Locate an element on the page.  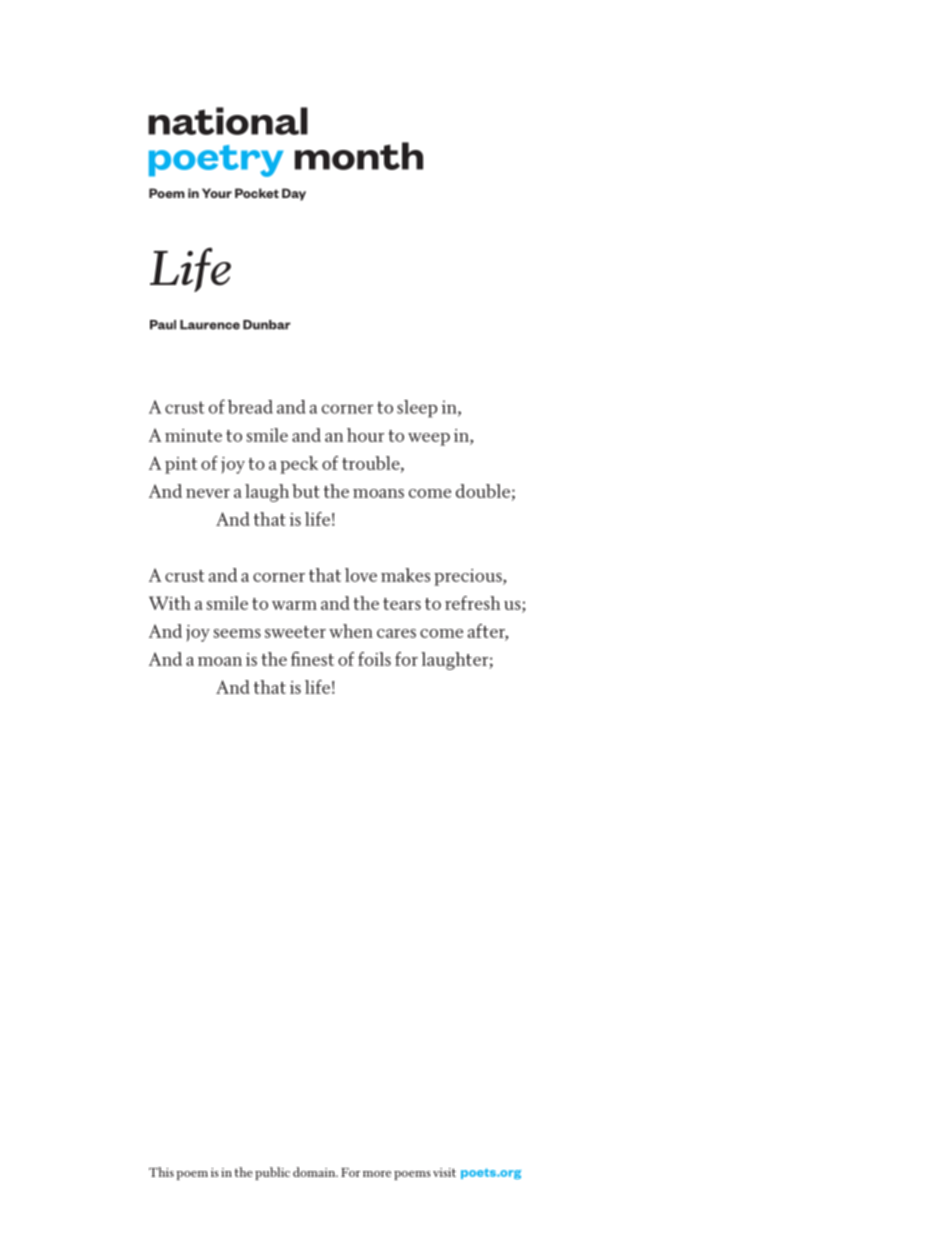
finest is located at coordinates (312, 659).
